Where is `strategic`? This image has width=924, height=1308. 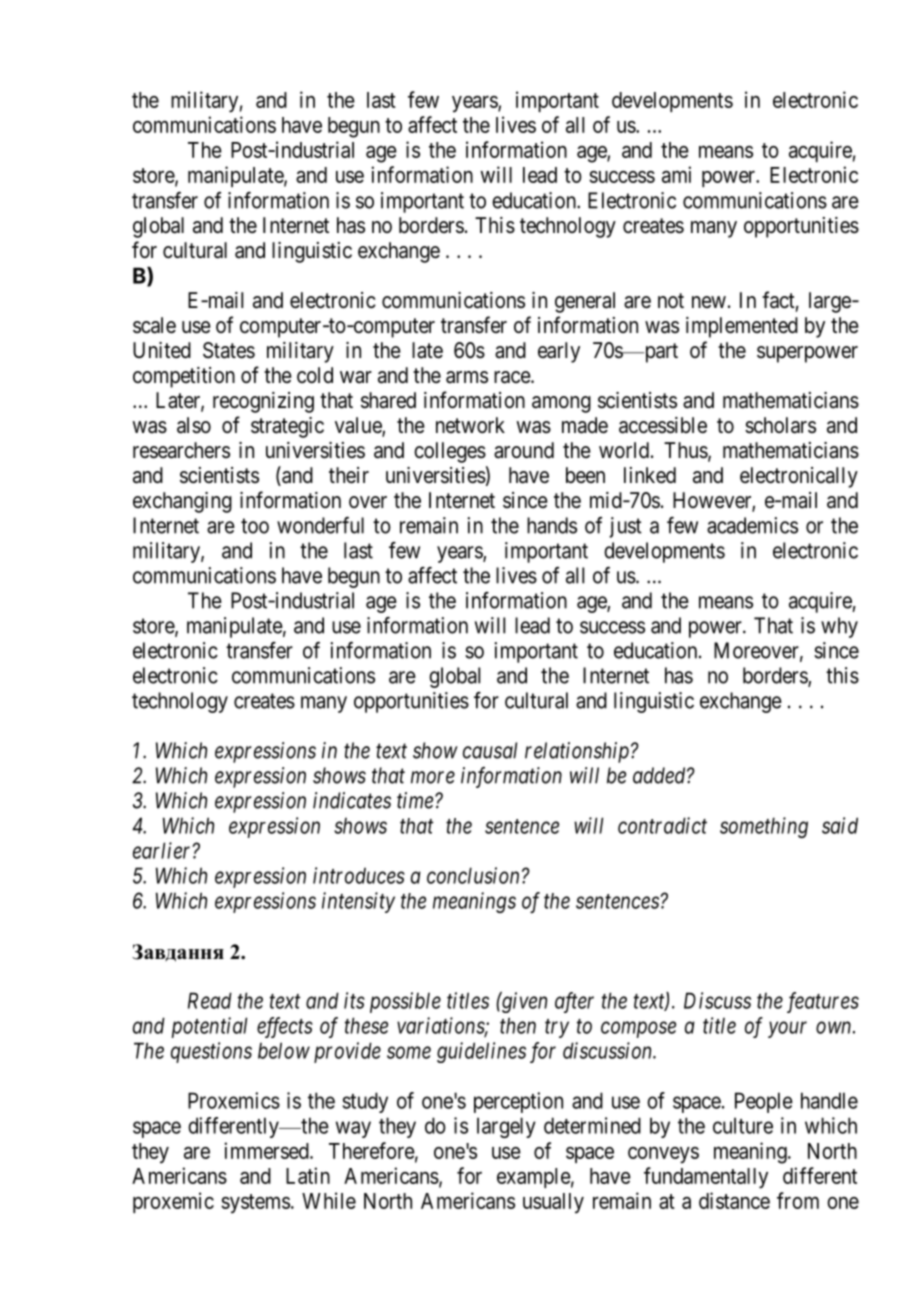 strategic is located at coordinates (287, 427).
